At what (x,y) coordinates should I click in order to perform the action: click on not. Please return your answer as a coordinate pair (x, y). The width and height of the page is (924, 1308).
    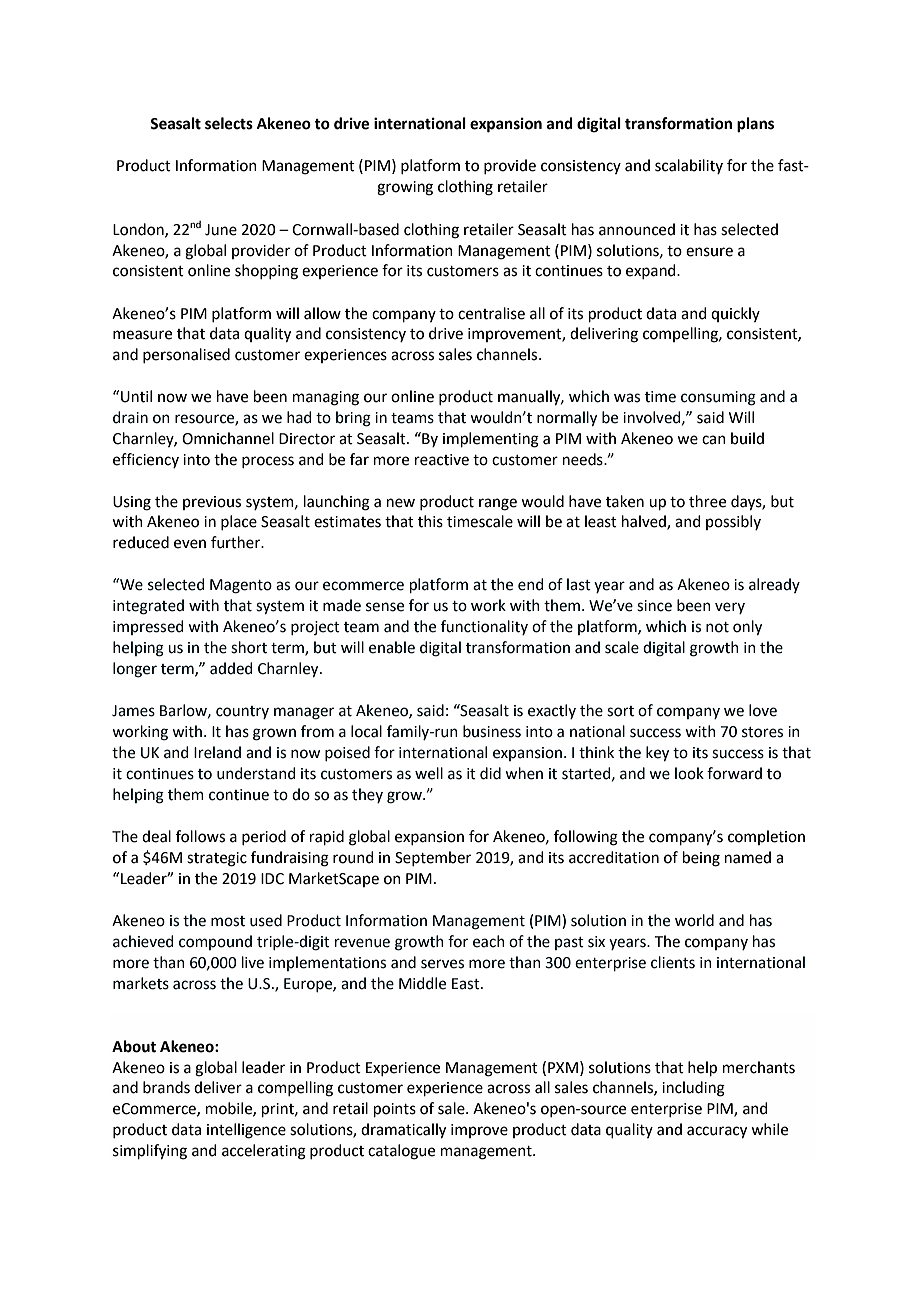
    Looking at the image, I should click on (717, 627).
